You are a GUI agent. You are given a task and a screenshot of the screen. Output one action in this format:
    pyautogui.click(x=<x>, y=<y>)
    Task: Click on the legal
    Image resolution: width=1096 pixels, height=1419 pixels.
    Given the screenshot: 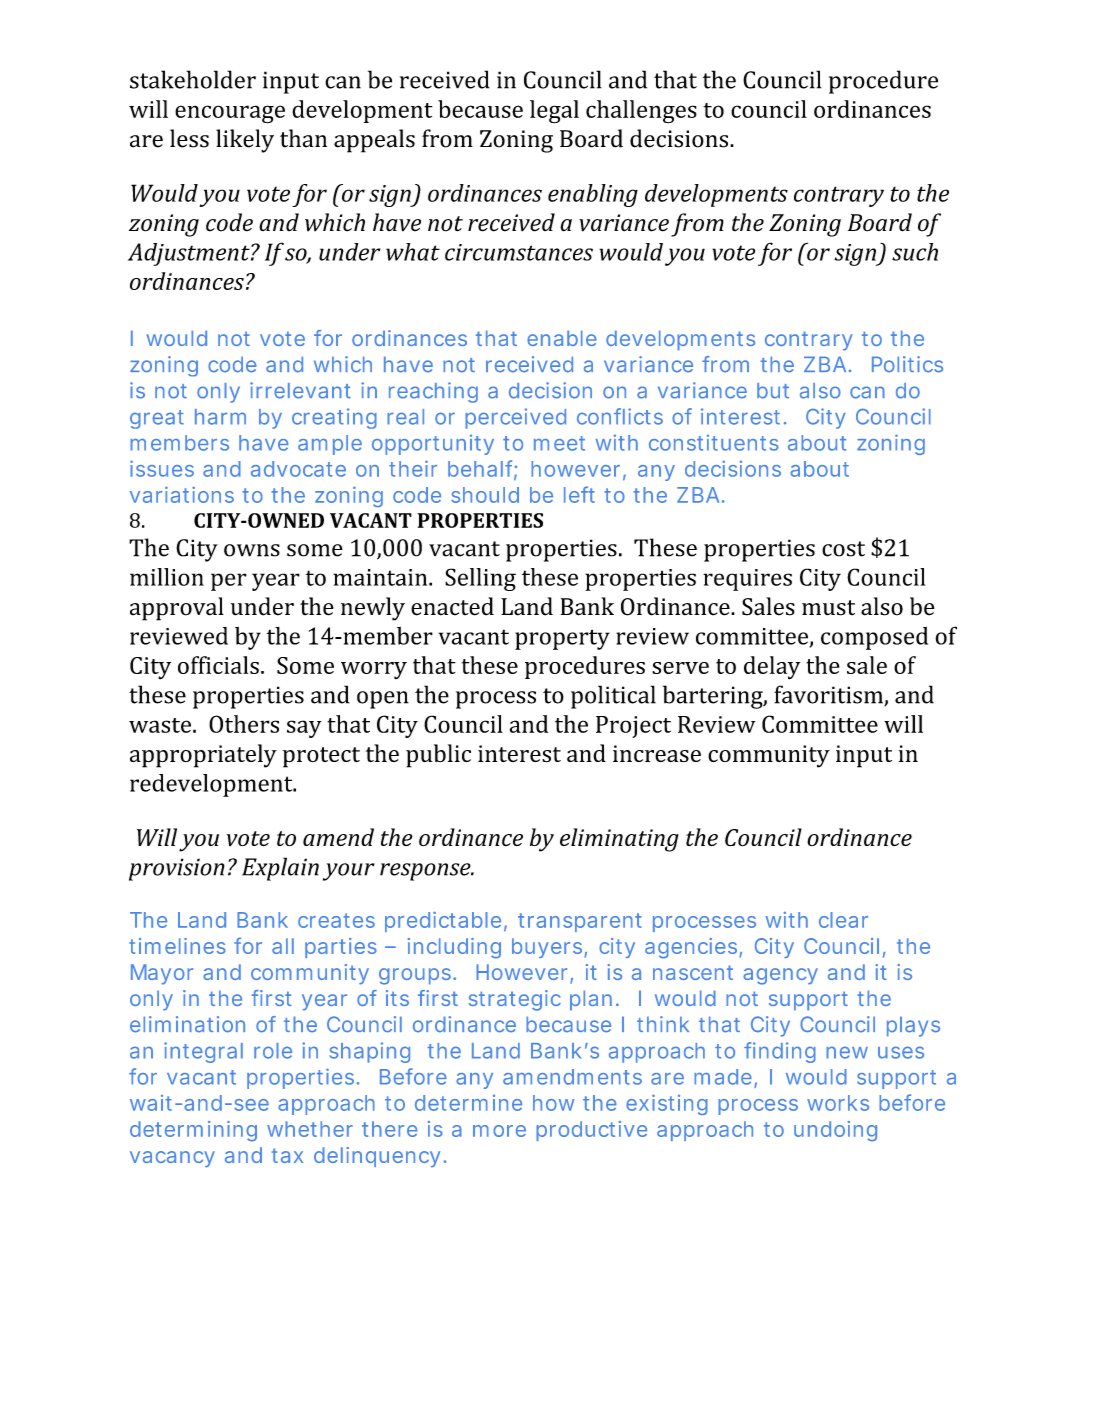 What is the action you would take?
    pyautogui.click(x=554, y=112)
